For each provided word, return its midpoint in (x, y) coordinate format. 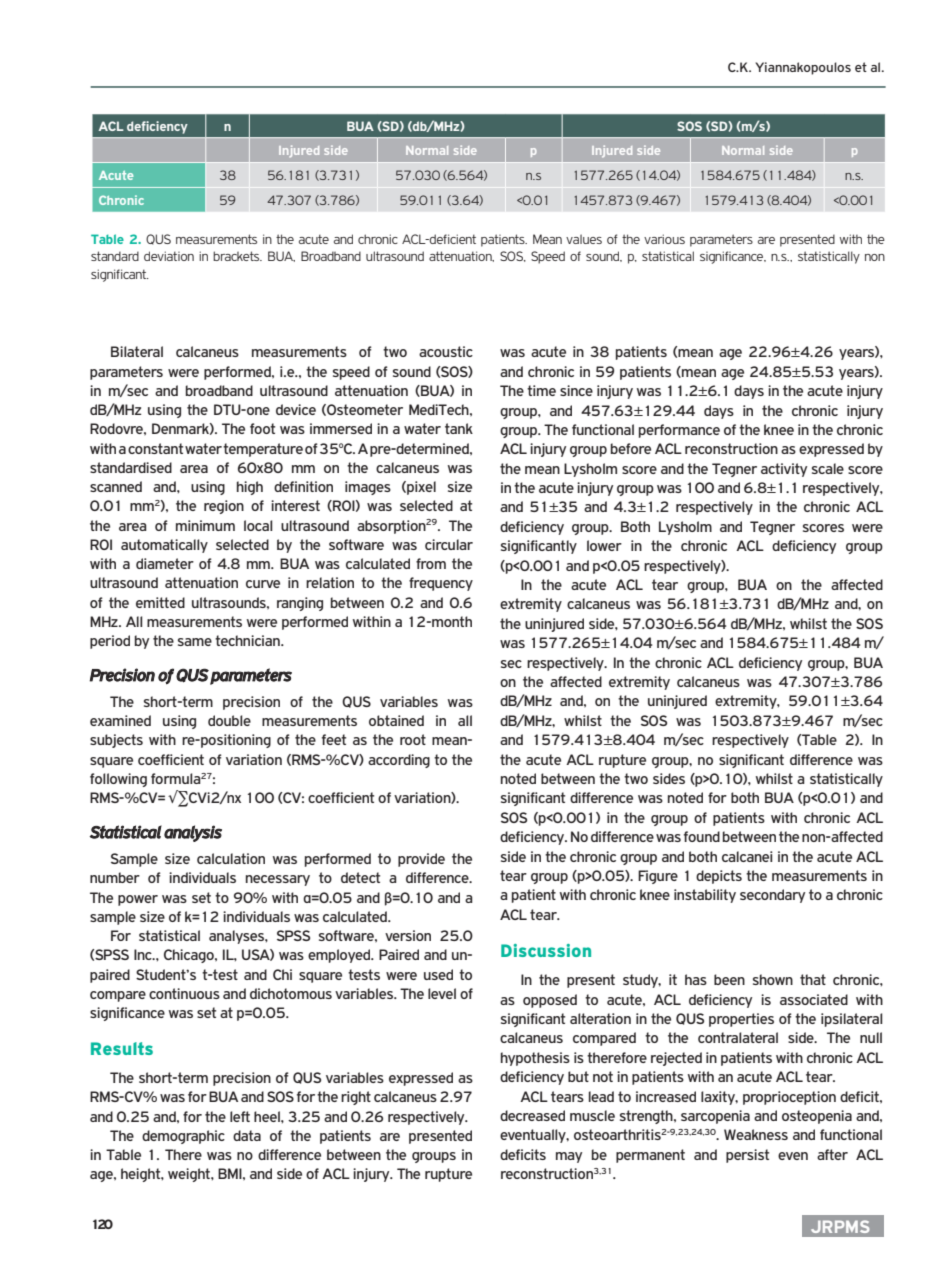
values (584, 239)
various (664, 239)
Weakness (756, 1134)
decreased (532, 1115)
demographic (183, 1137)
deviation (169, 256)
